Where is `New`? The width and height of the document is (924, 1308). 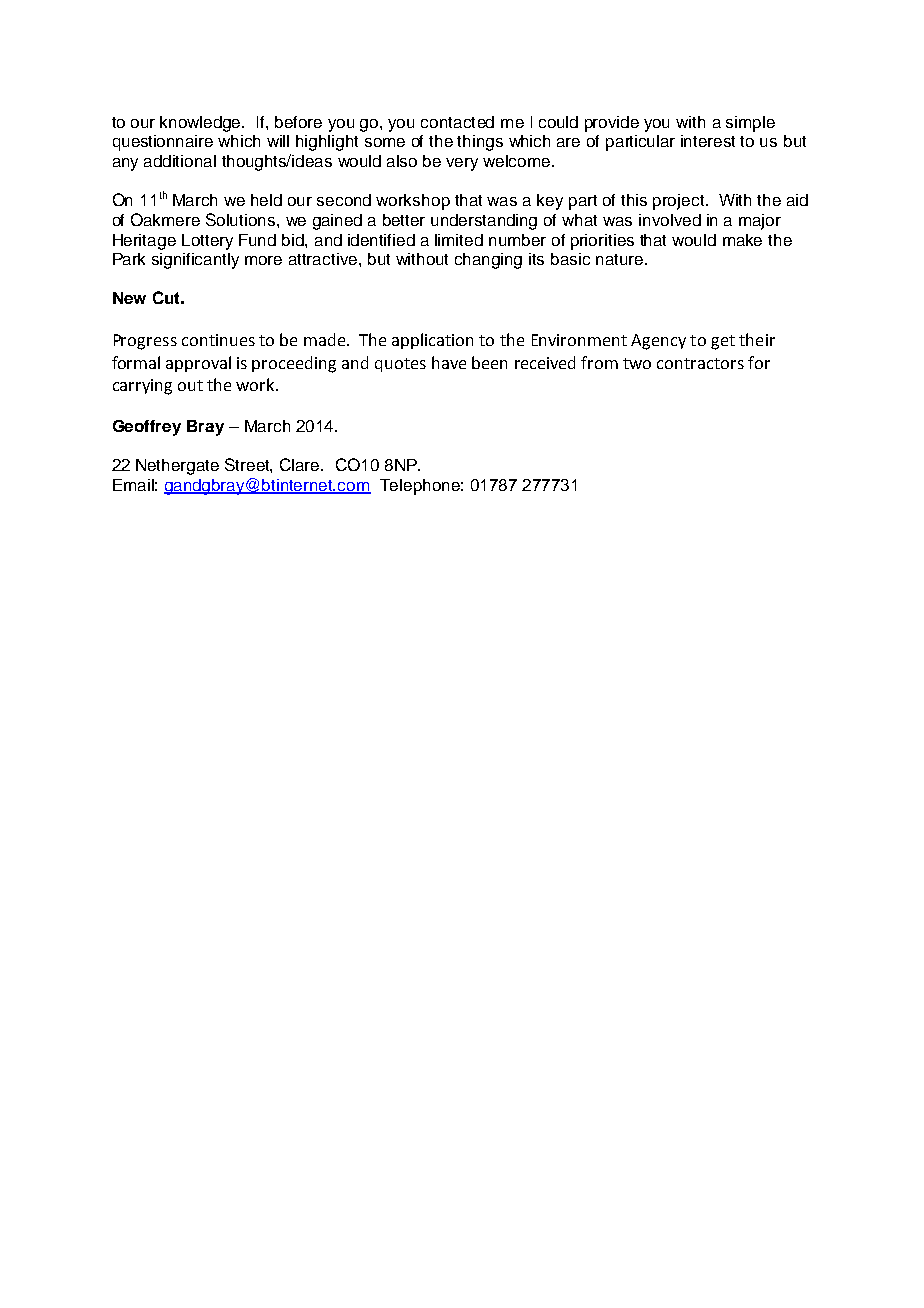 New is located at coordinates (129, 298).
